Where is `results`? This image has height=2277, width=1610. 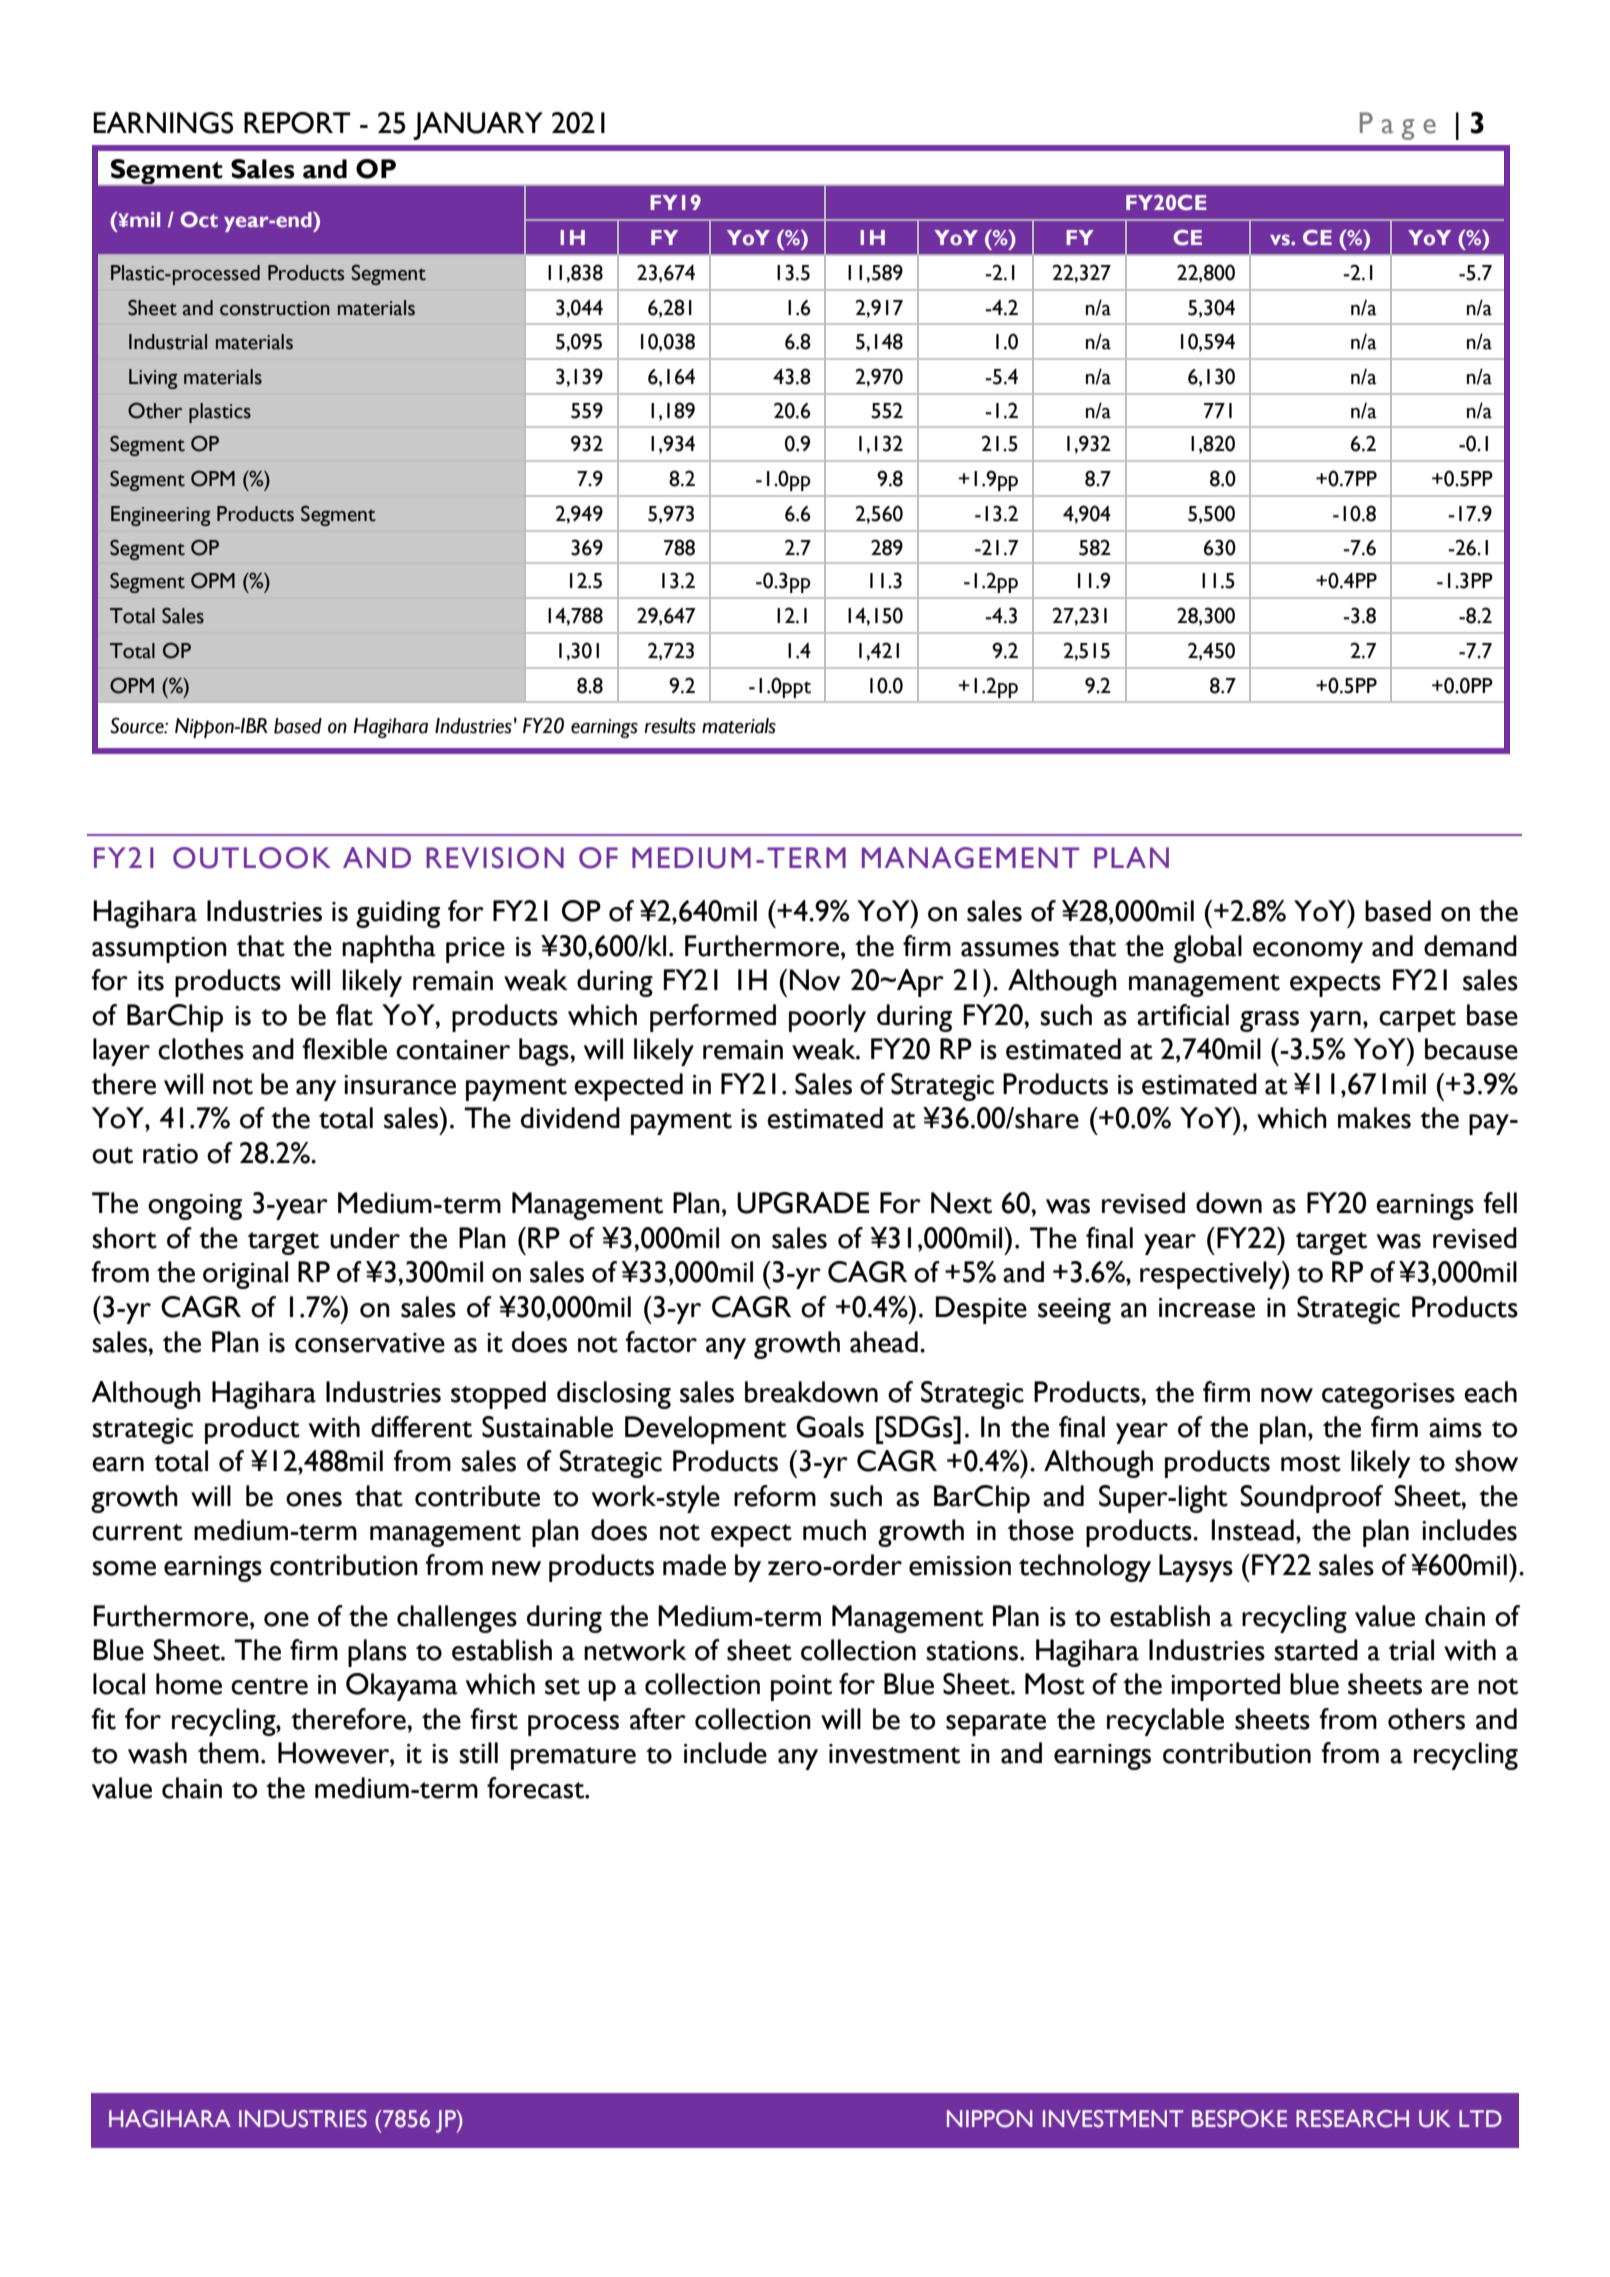 results is located at coordinates (670, 726).
